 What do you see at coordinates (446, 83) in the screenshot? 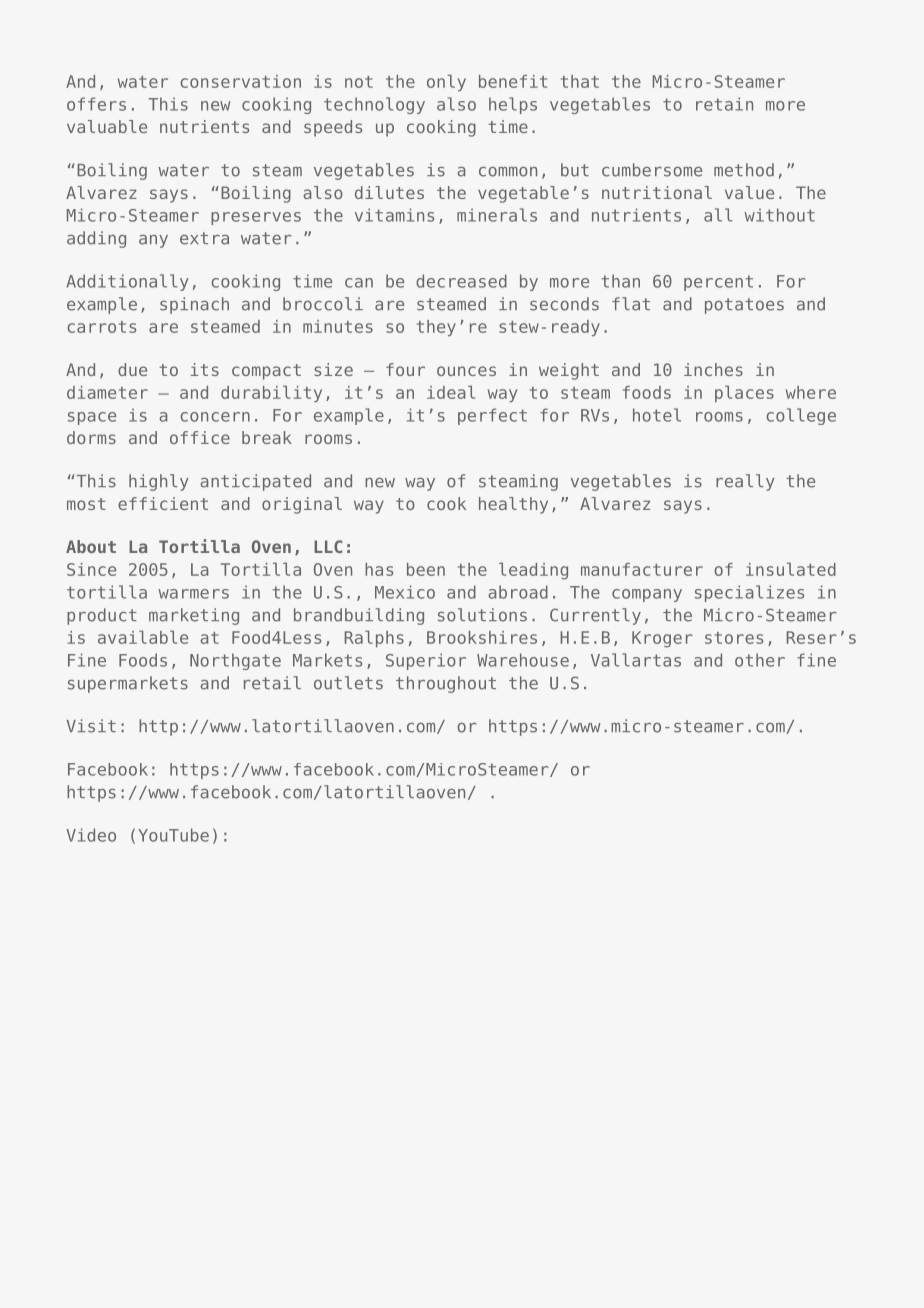
I see `only` at bounding box center [446, 83].
